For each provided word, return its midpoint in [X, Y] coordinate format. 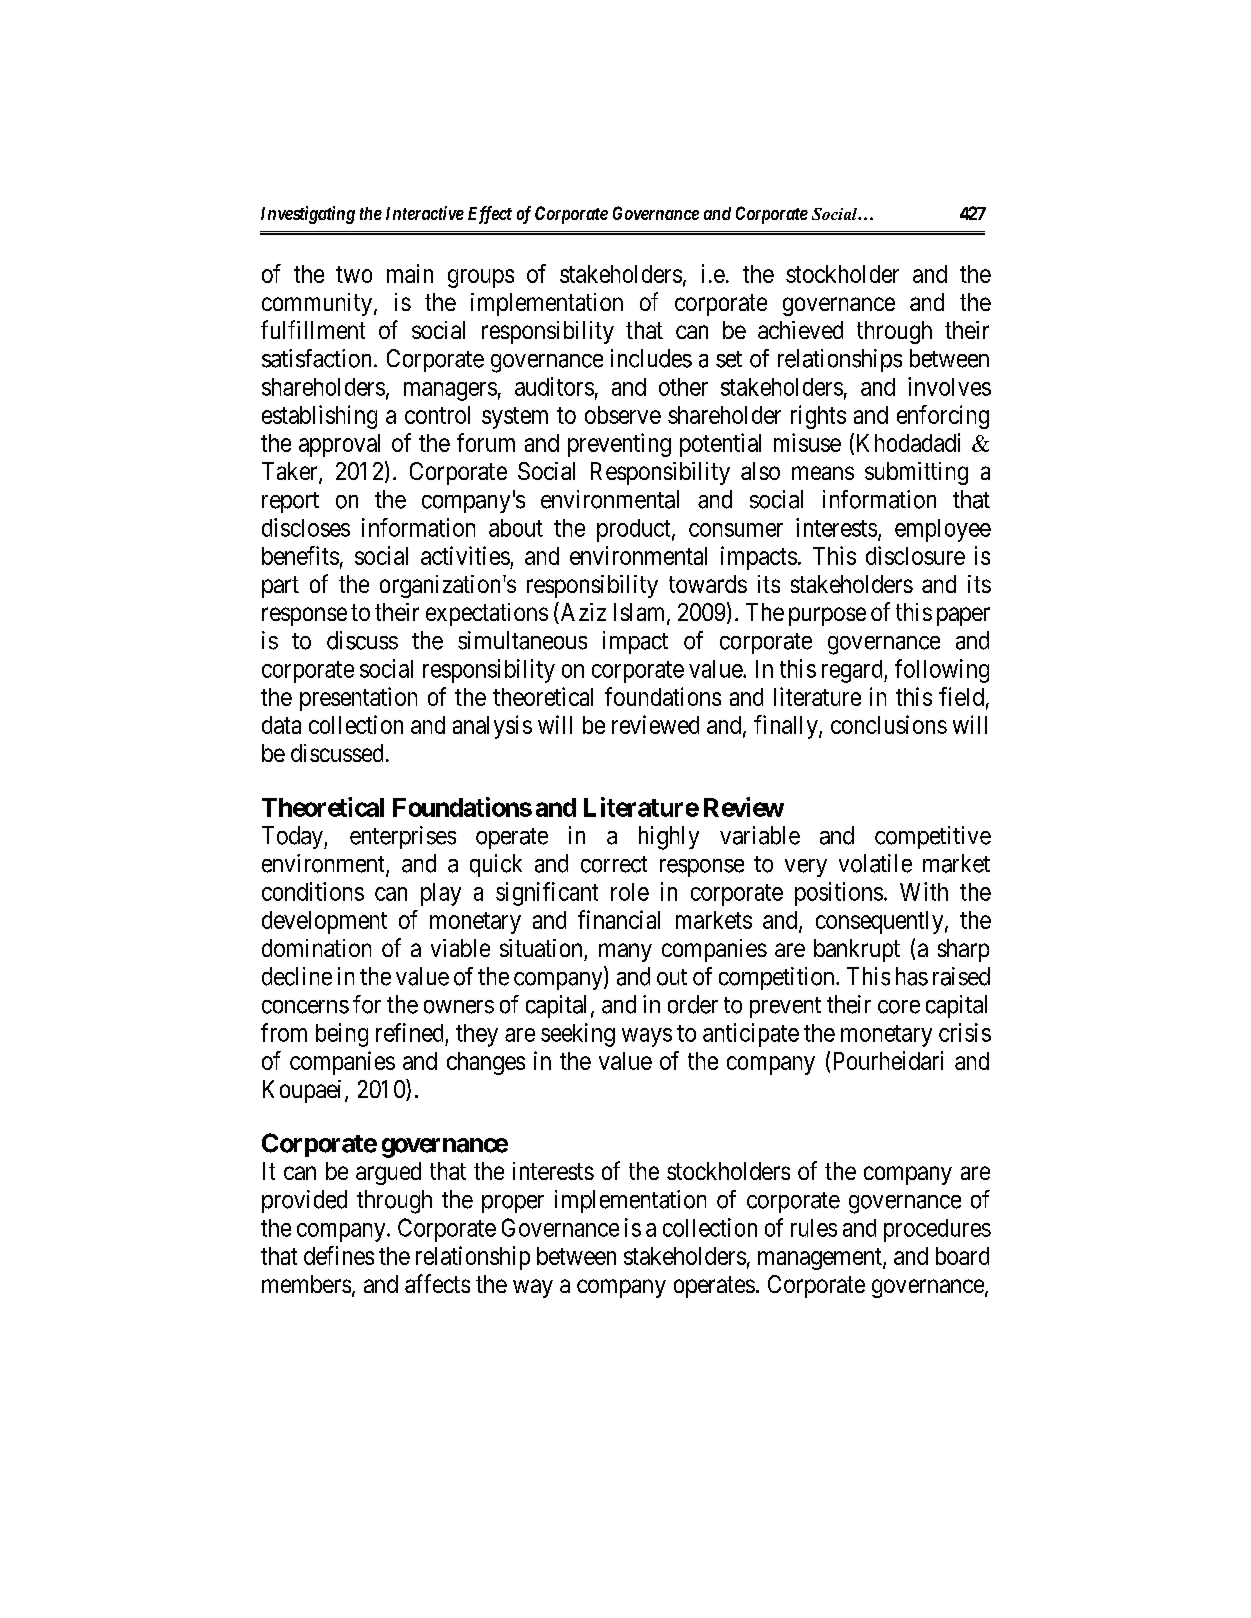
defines [339, 1255]
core [899, 1007]
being [342, 1035]
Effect [490, 215]
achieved [800, 330]
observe [623, 415]
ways [647, 1037]
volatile [875, 863]
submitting [916, 473]
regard [853, 671]
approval [339, 445]
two [354, 274]
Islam [641, 613]
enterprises [403, 837]
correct [614, 864]
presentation [358, 699]
